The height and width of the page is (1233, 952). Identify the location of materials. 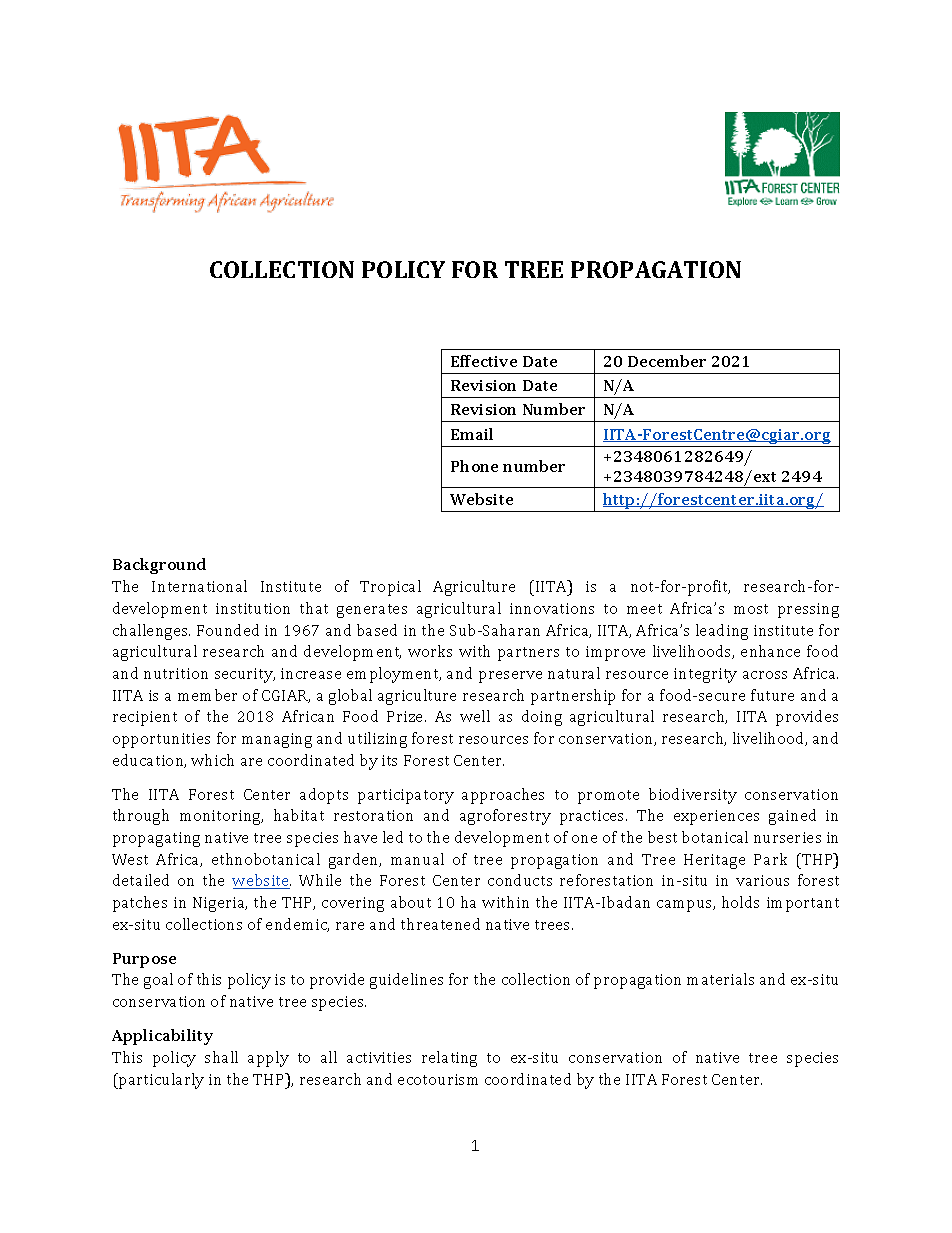
(720, 979).
